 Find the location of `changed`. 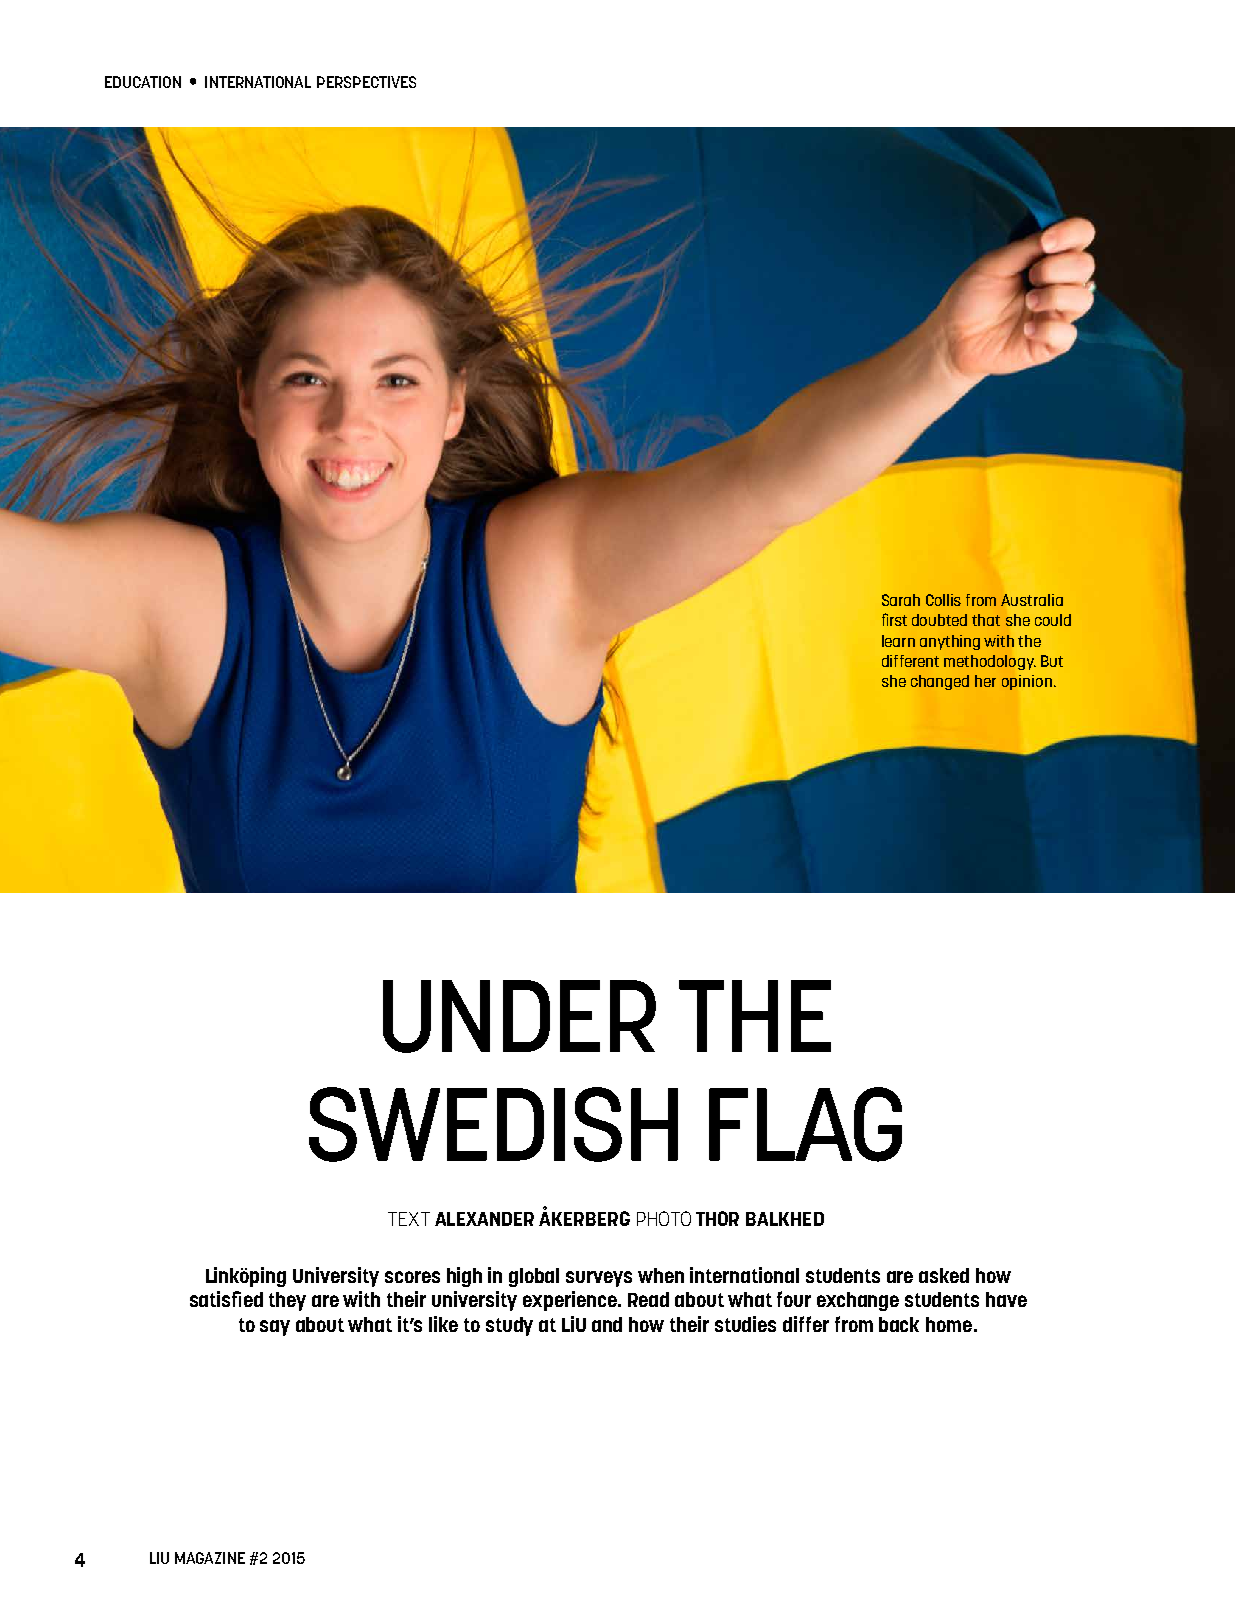

changed is located at coordinates (940, 682).
